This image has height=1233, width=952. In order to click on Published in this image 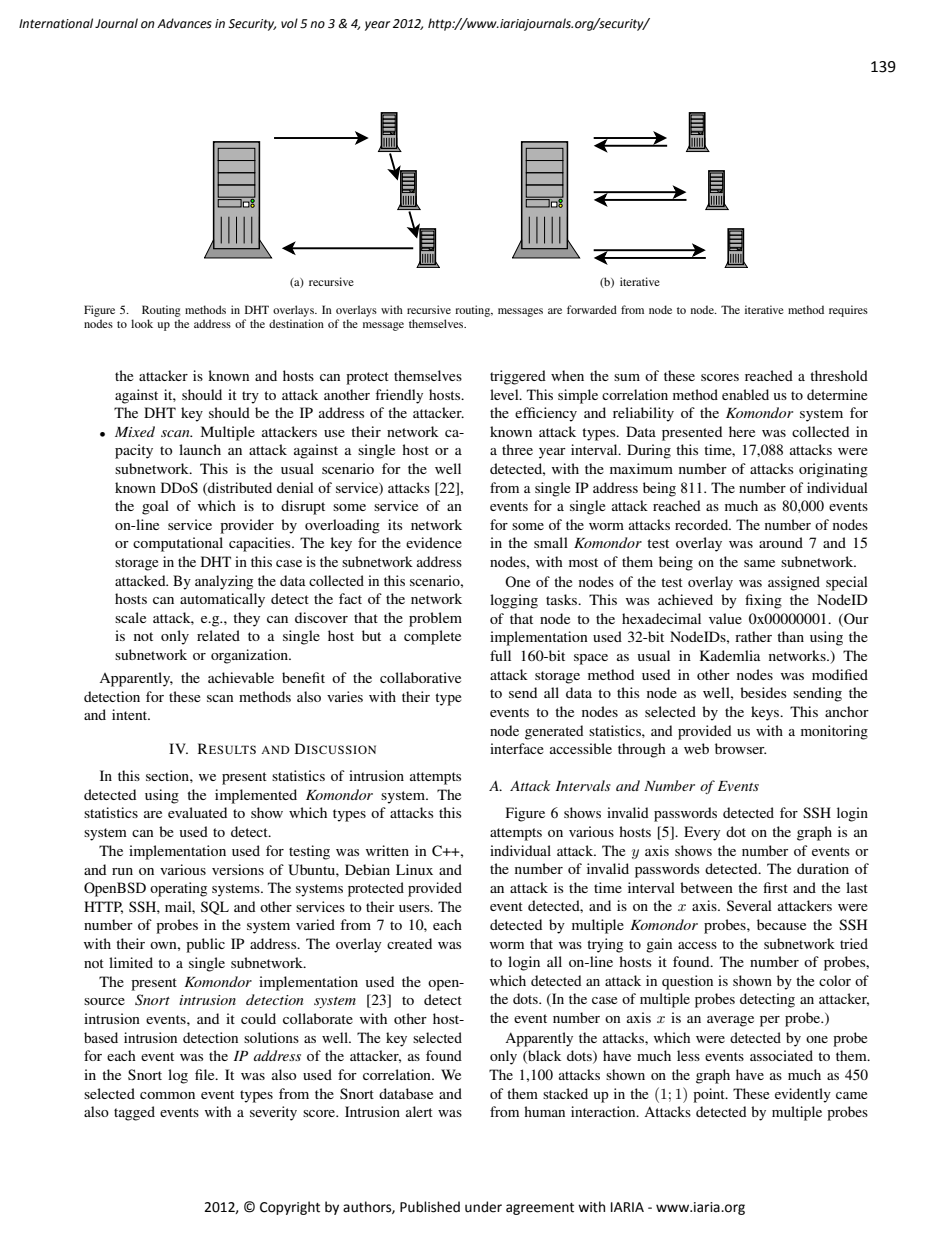, I will do `click(430, 1207)`.
